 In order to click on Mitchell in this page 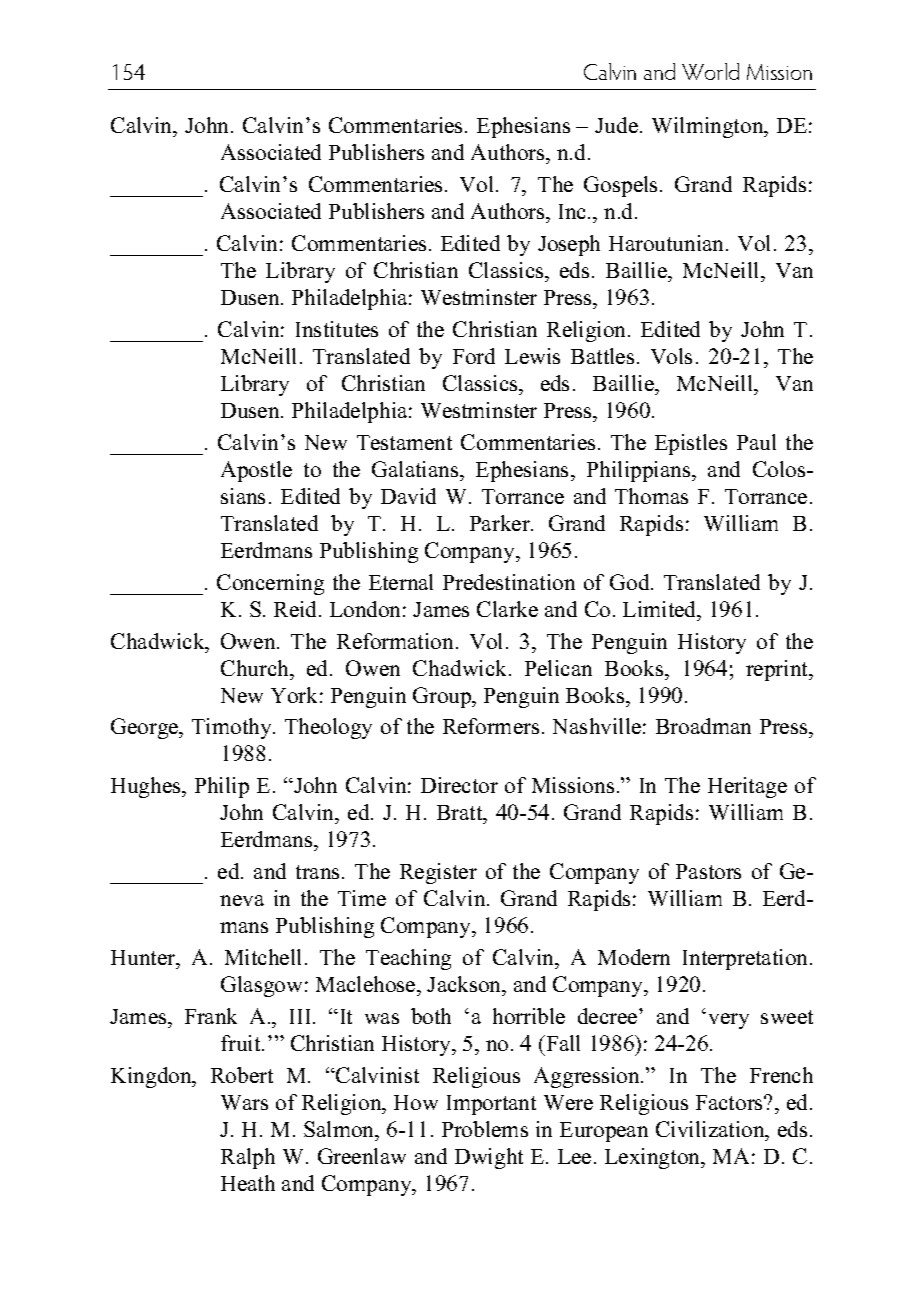, I will do `click(263, 957)`.
